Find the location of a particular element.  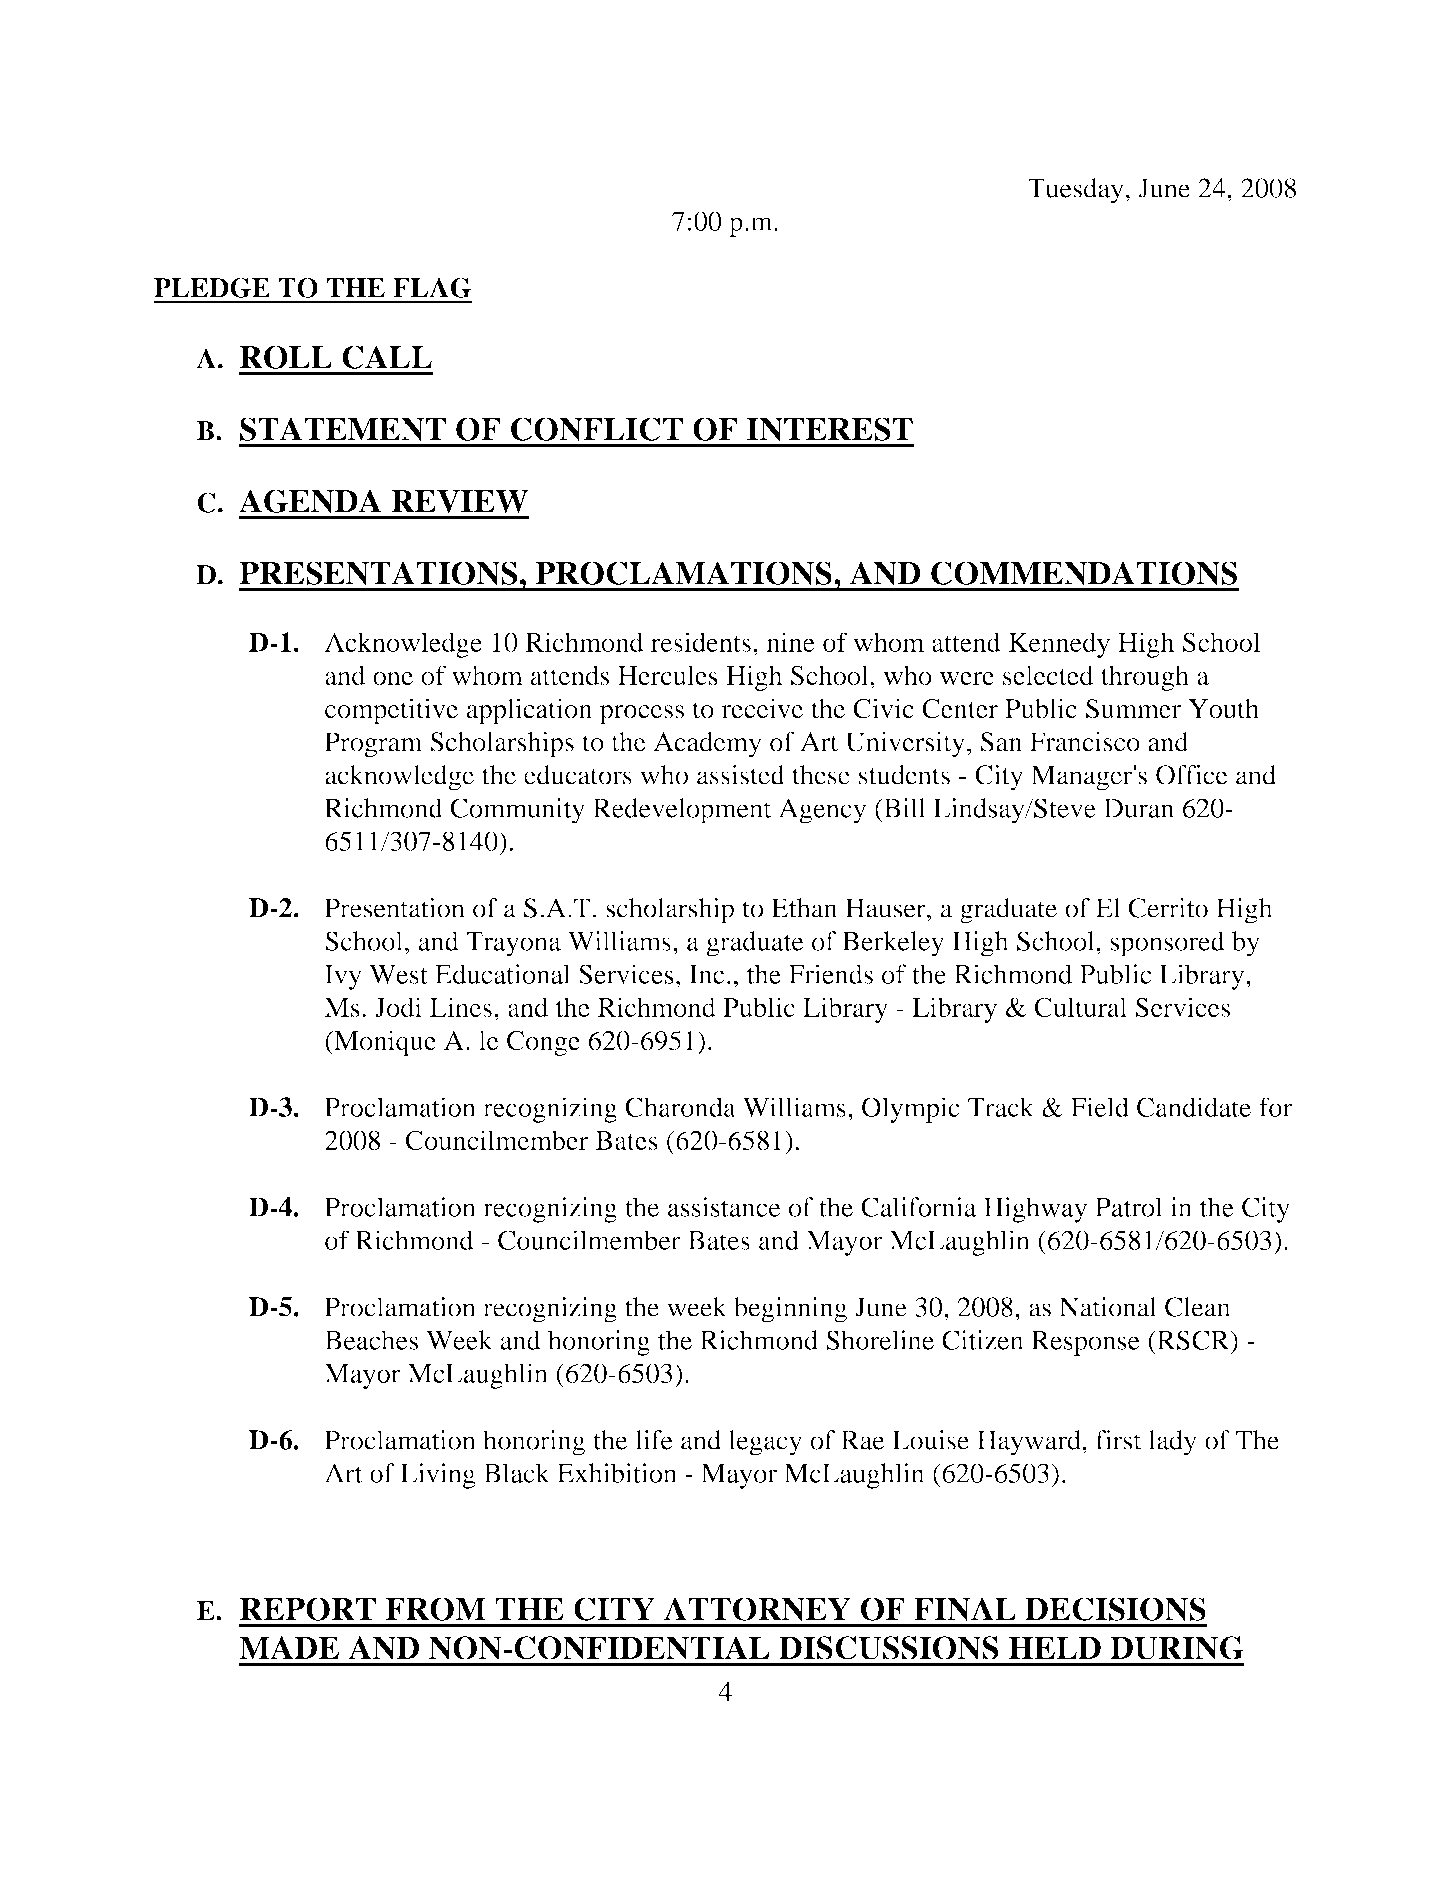

assistance is located at coordinates (724, 1207).
